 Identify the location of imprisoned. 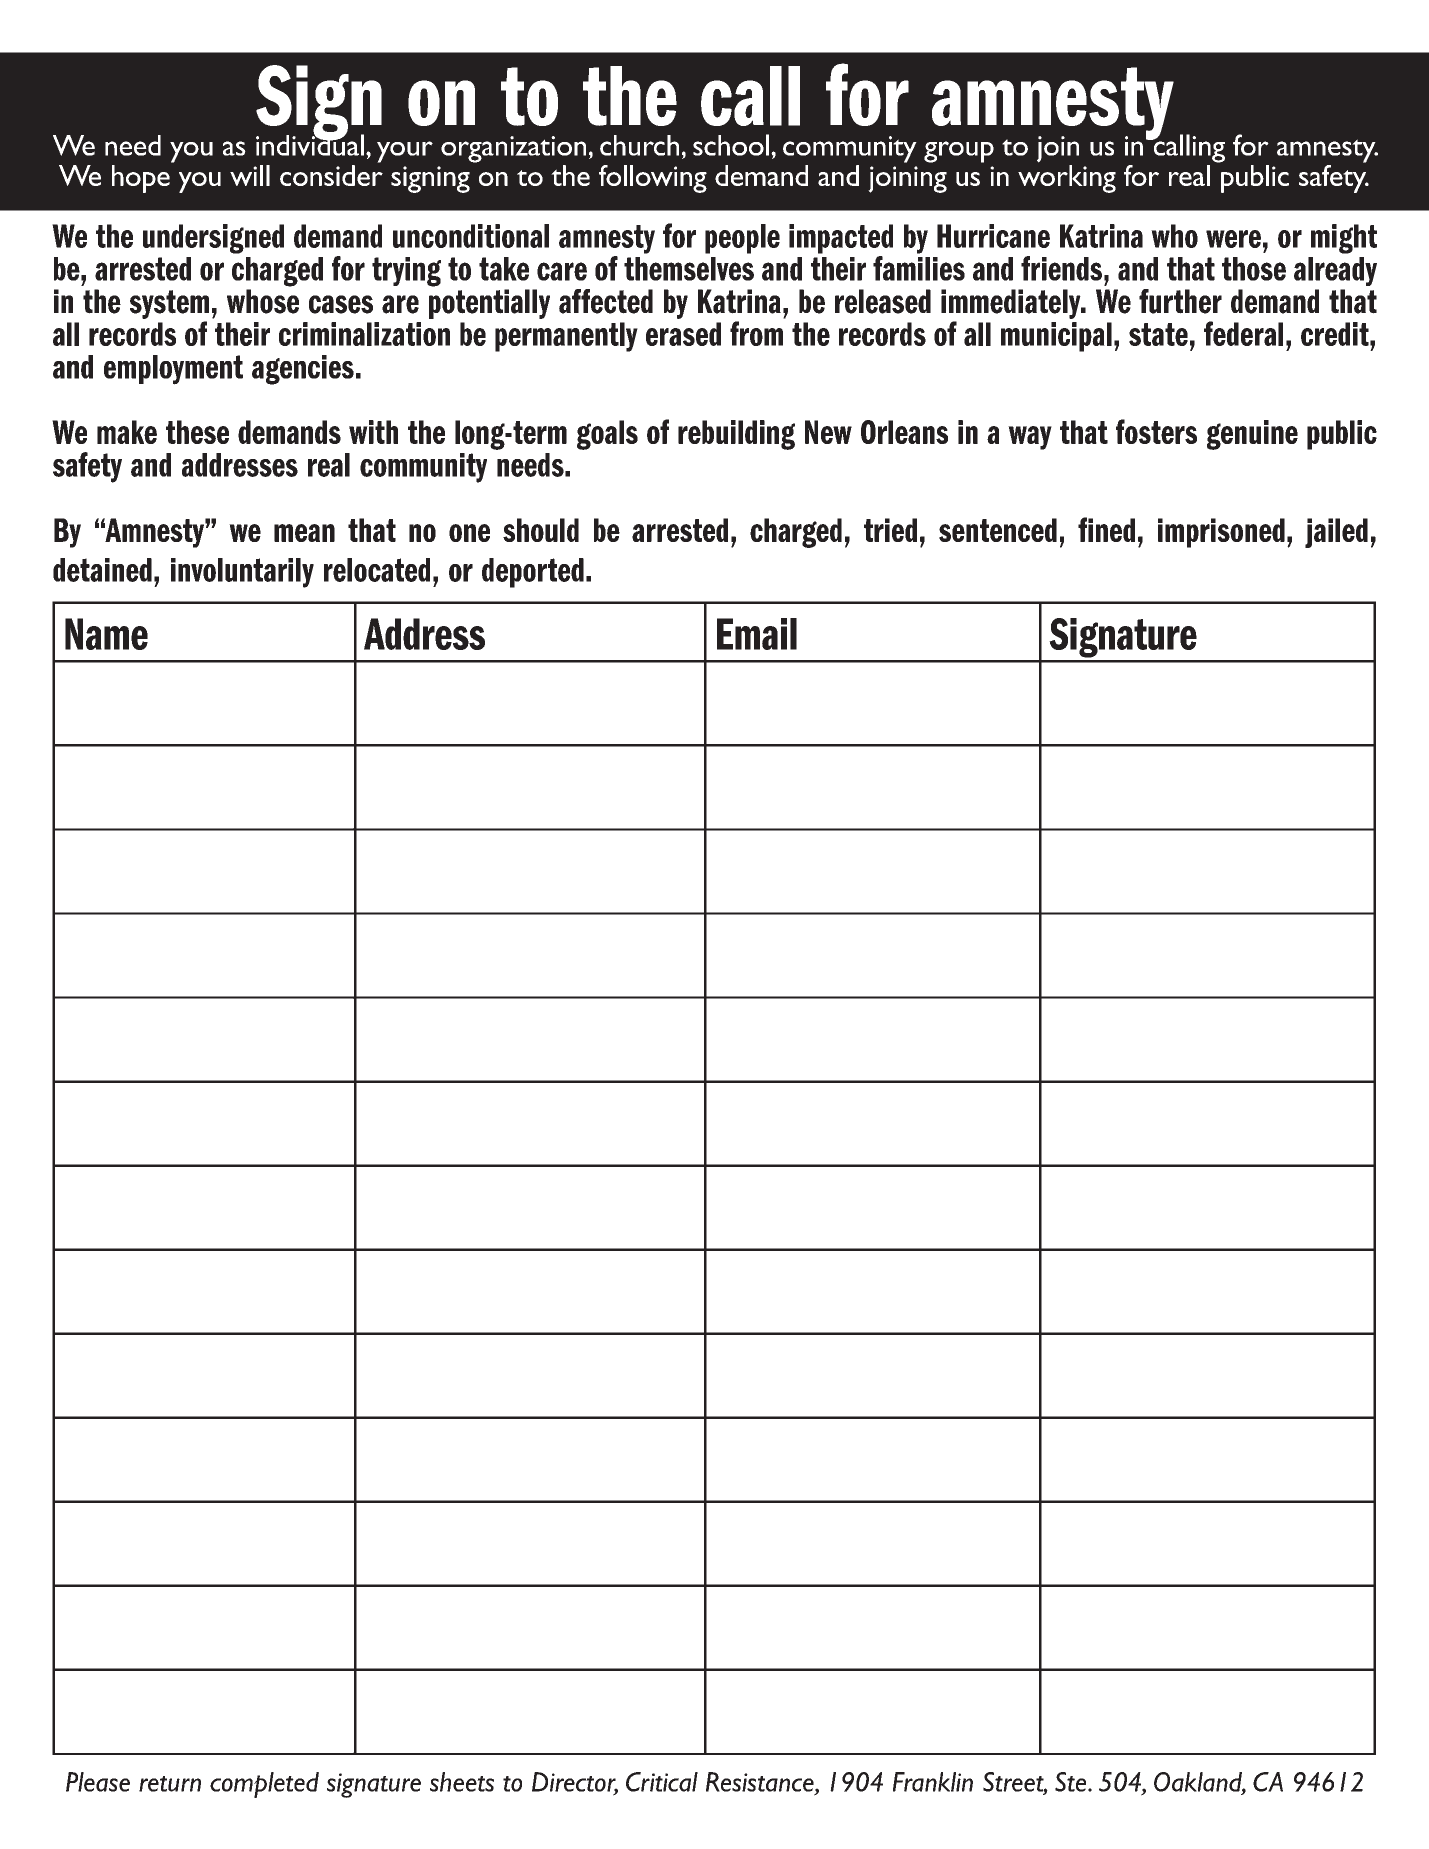
(1221, 533).
